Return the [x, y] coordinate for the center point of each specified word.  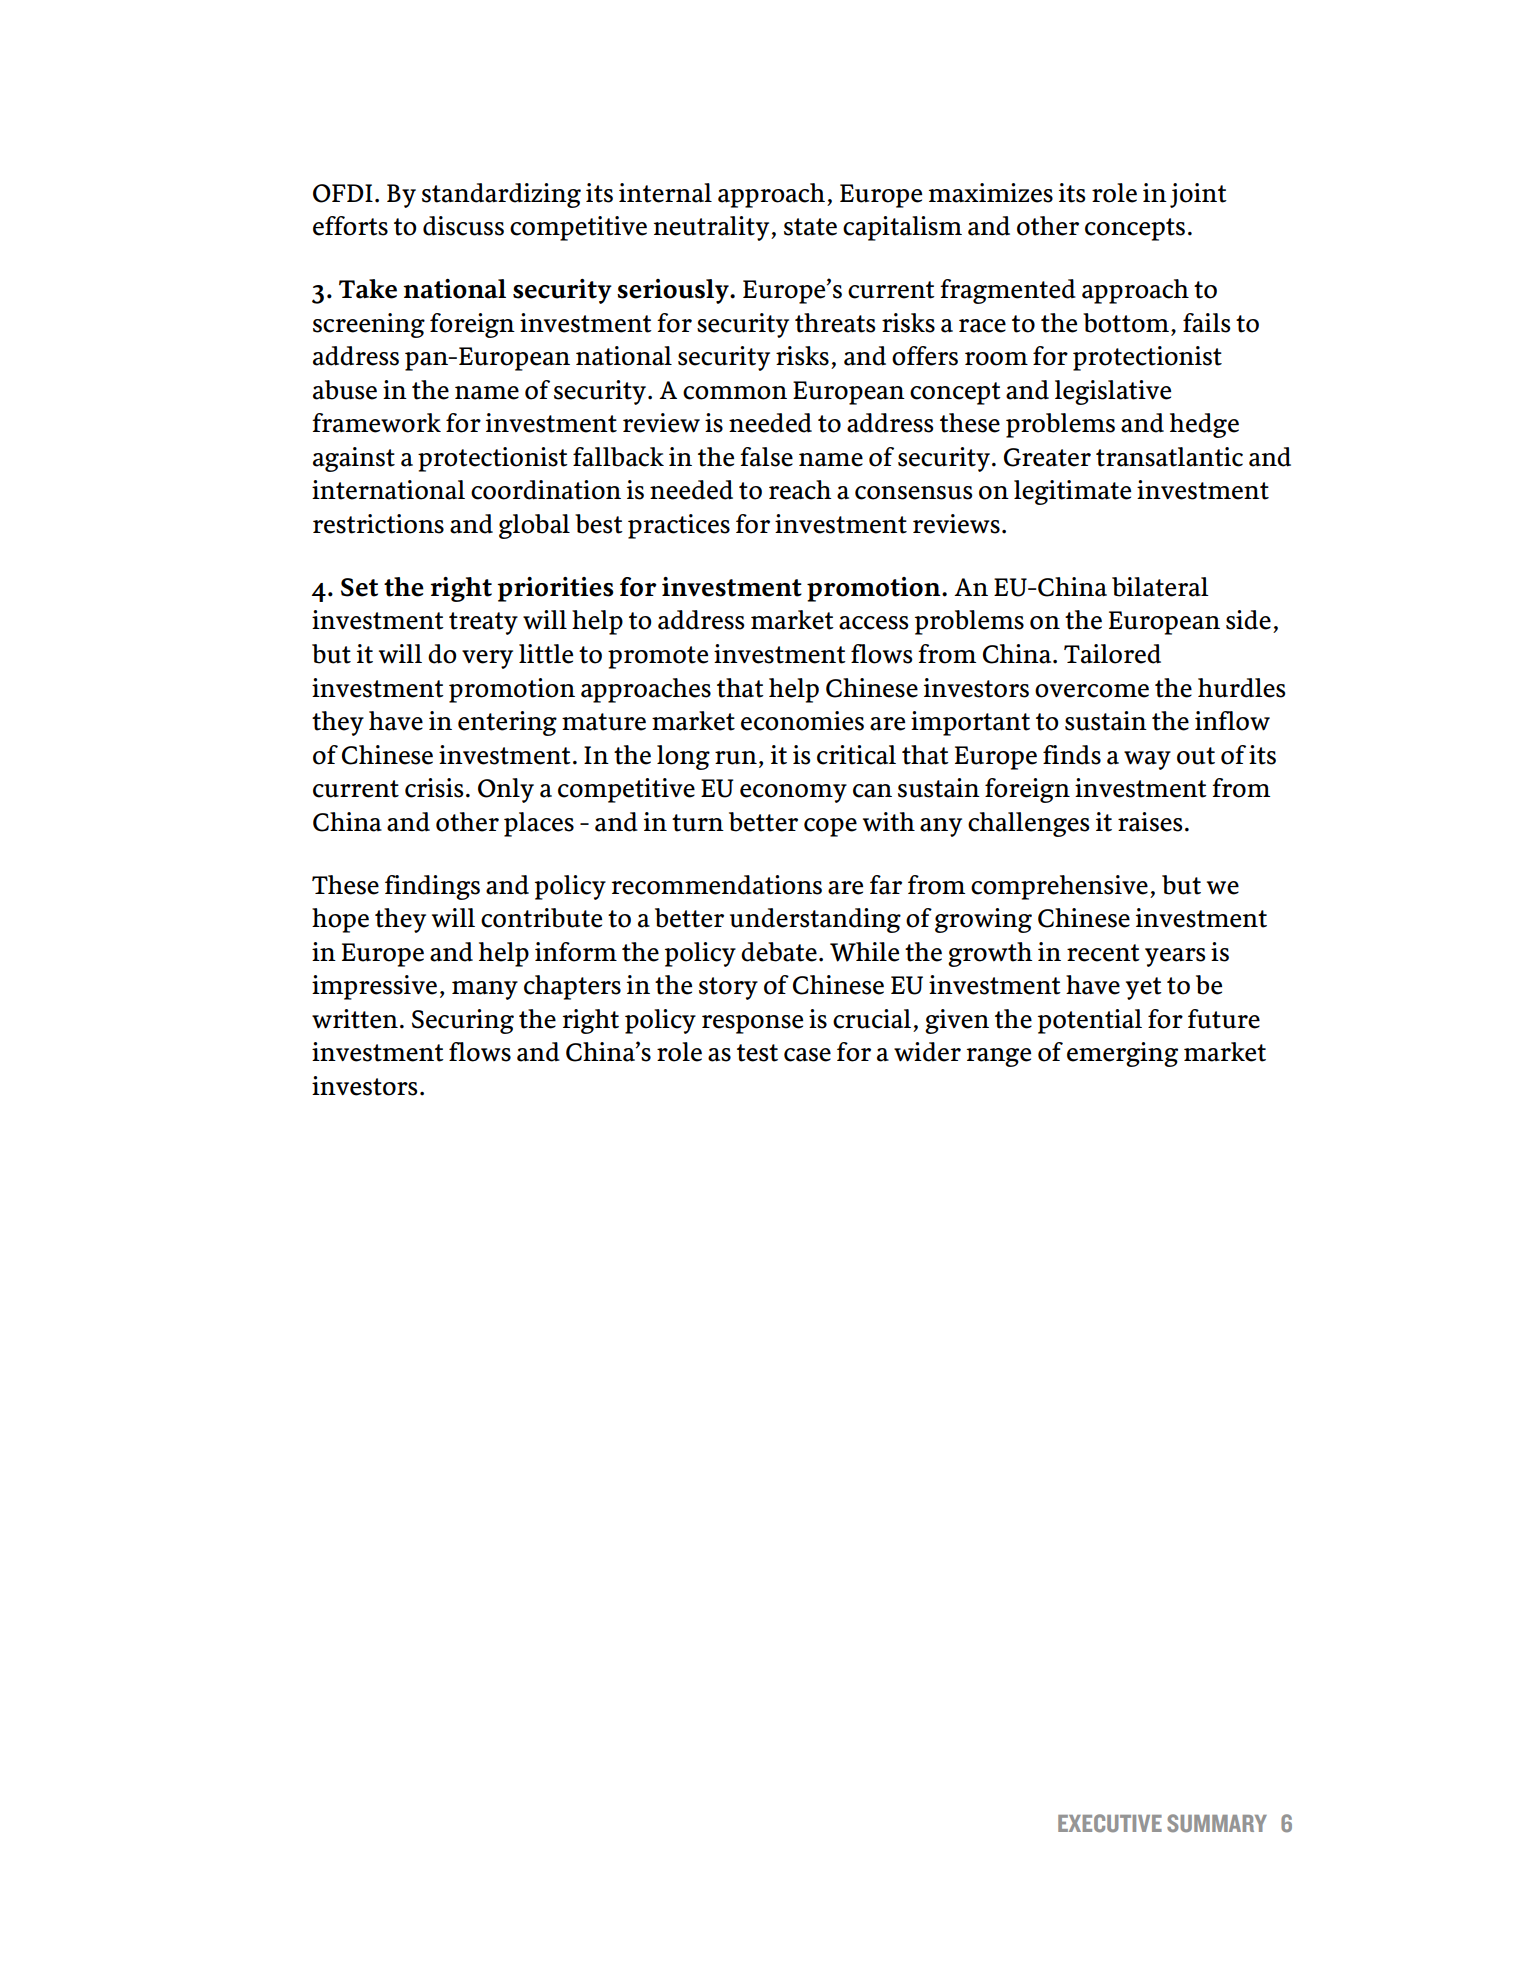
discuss [463, 226]
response [752, 1024]
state [810, 227]
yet [1144, 988]
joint [1198, 195]
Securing [463, 1021]
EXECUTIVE [1110, 1823]
